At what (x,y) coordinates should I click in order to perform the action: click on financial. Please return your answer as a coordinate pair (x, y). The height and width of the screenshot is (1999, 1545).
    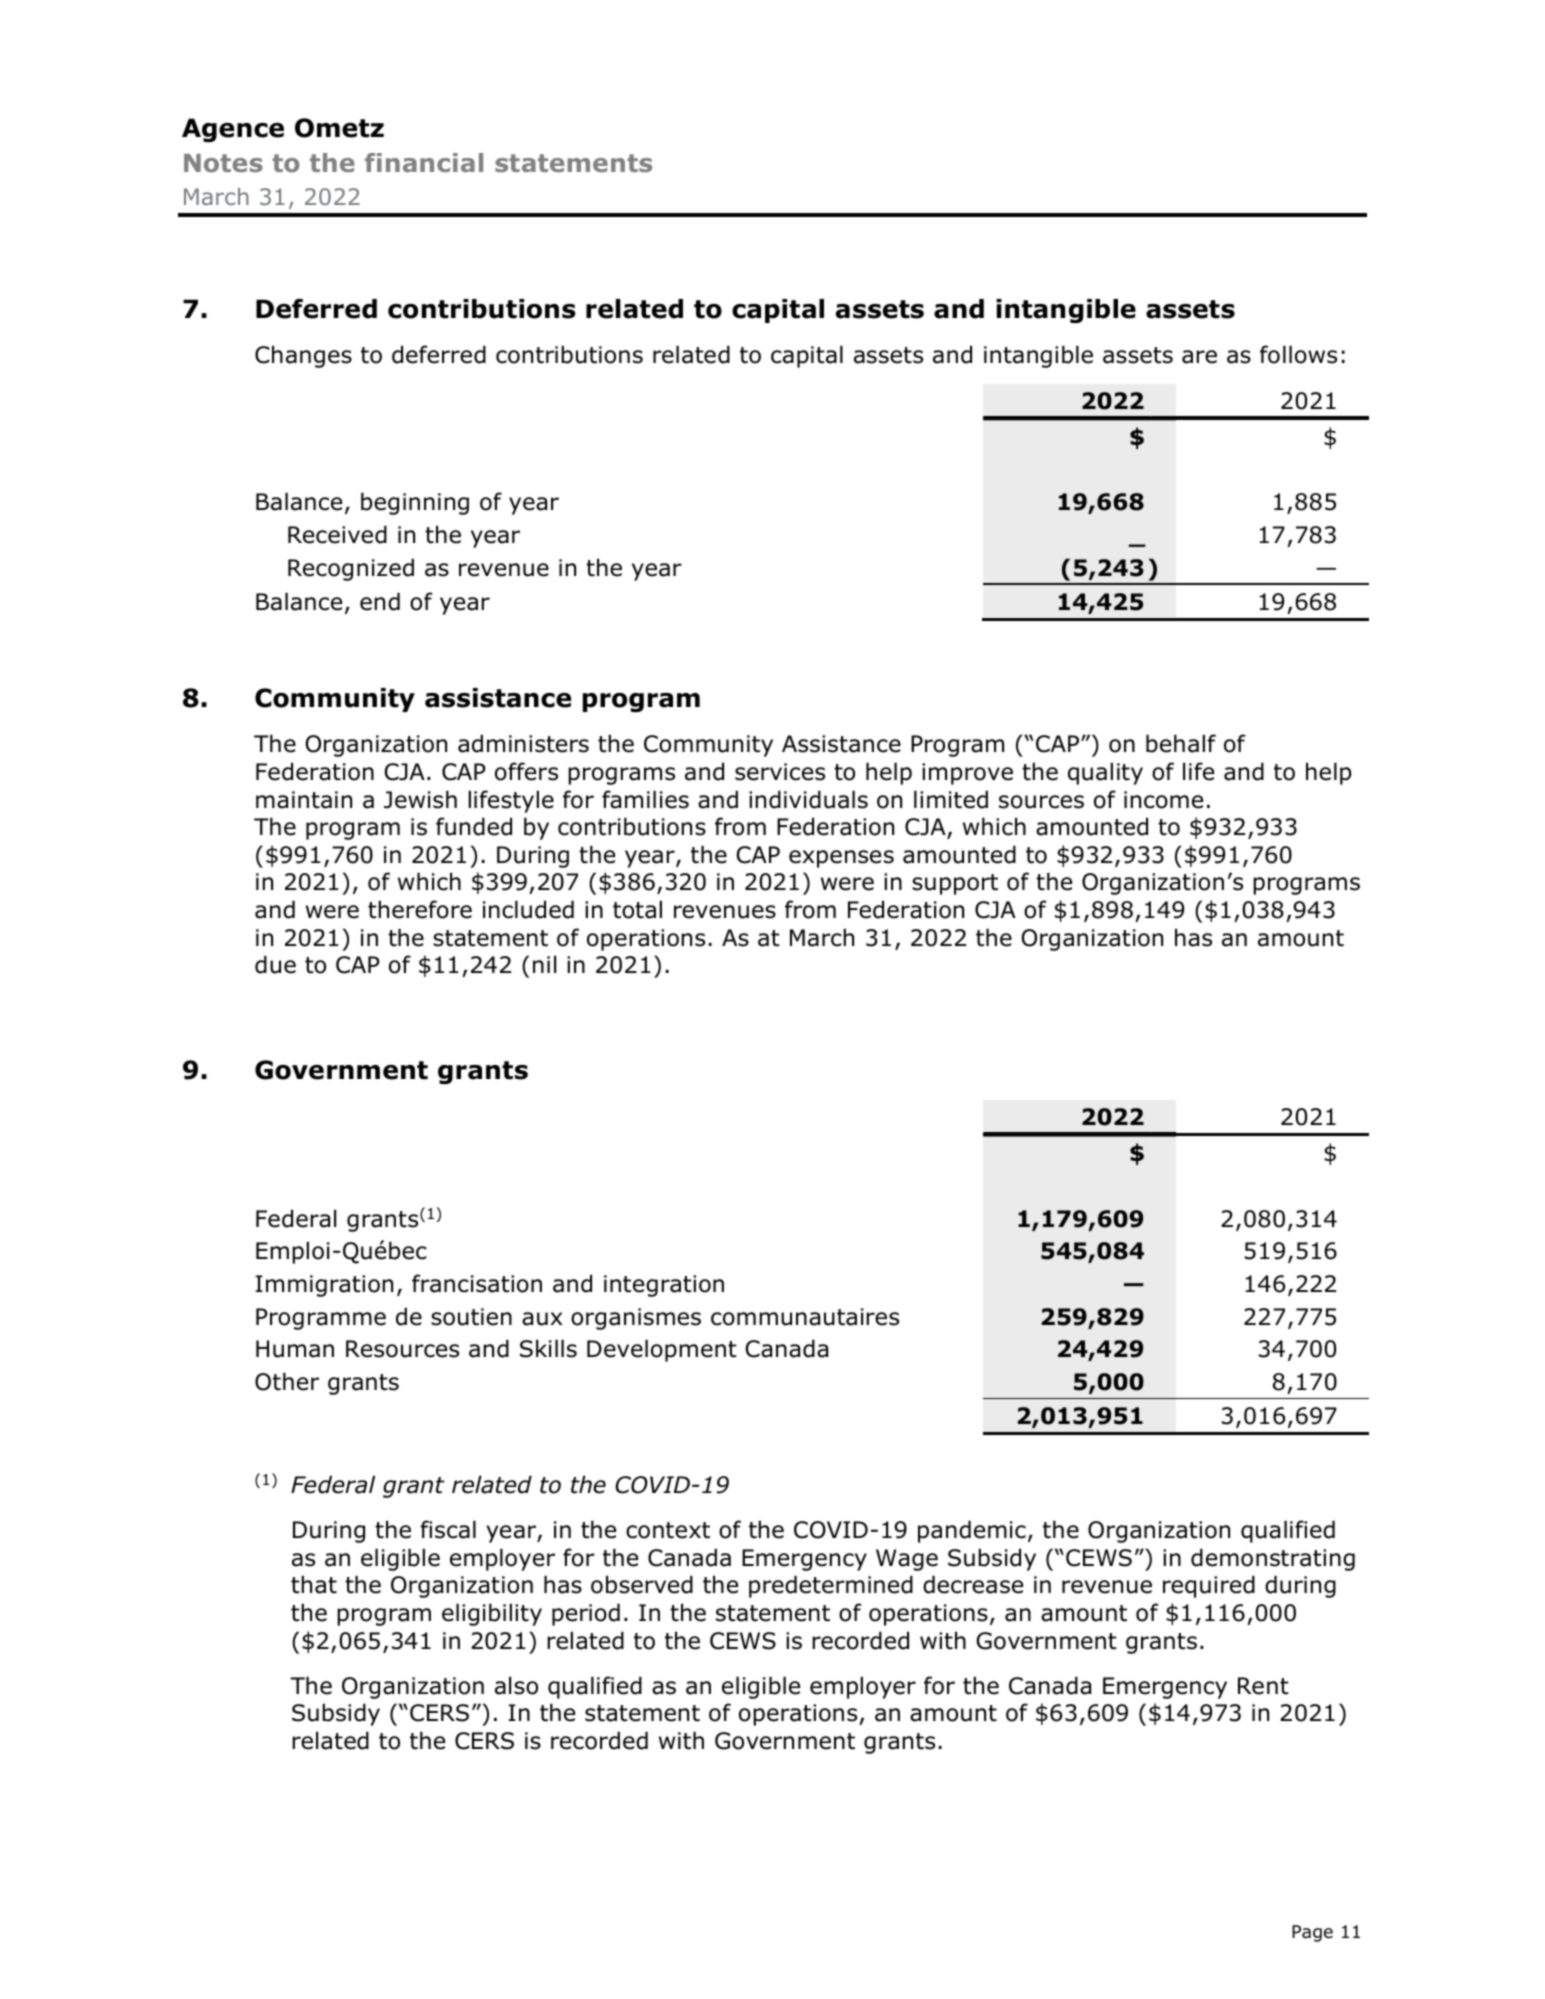
    Looking at the image, I should click on (424, 162).
